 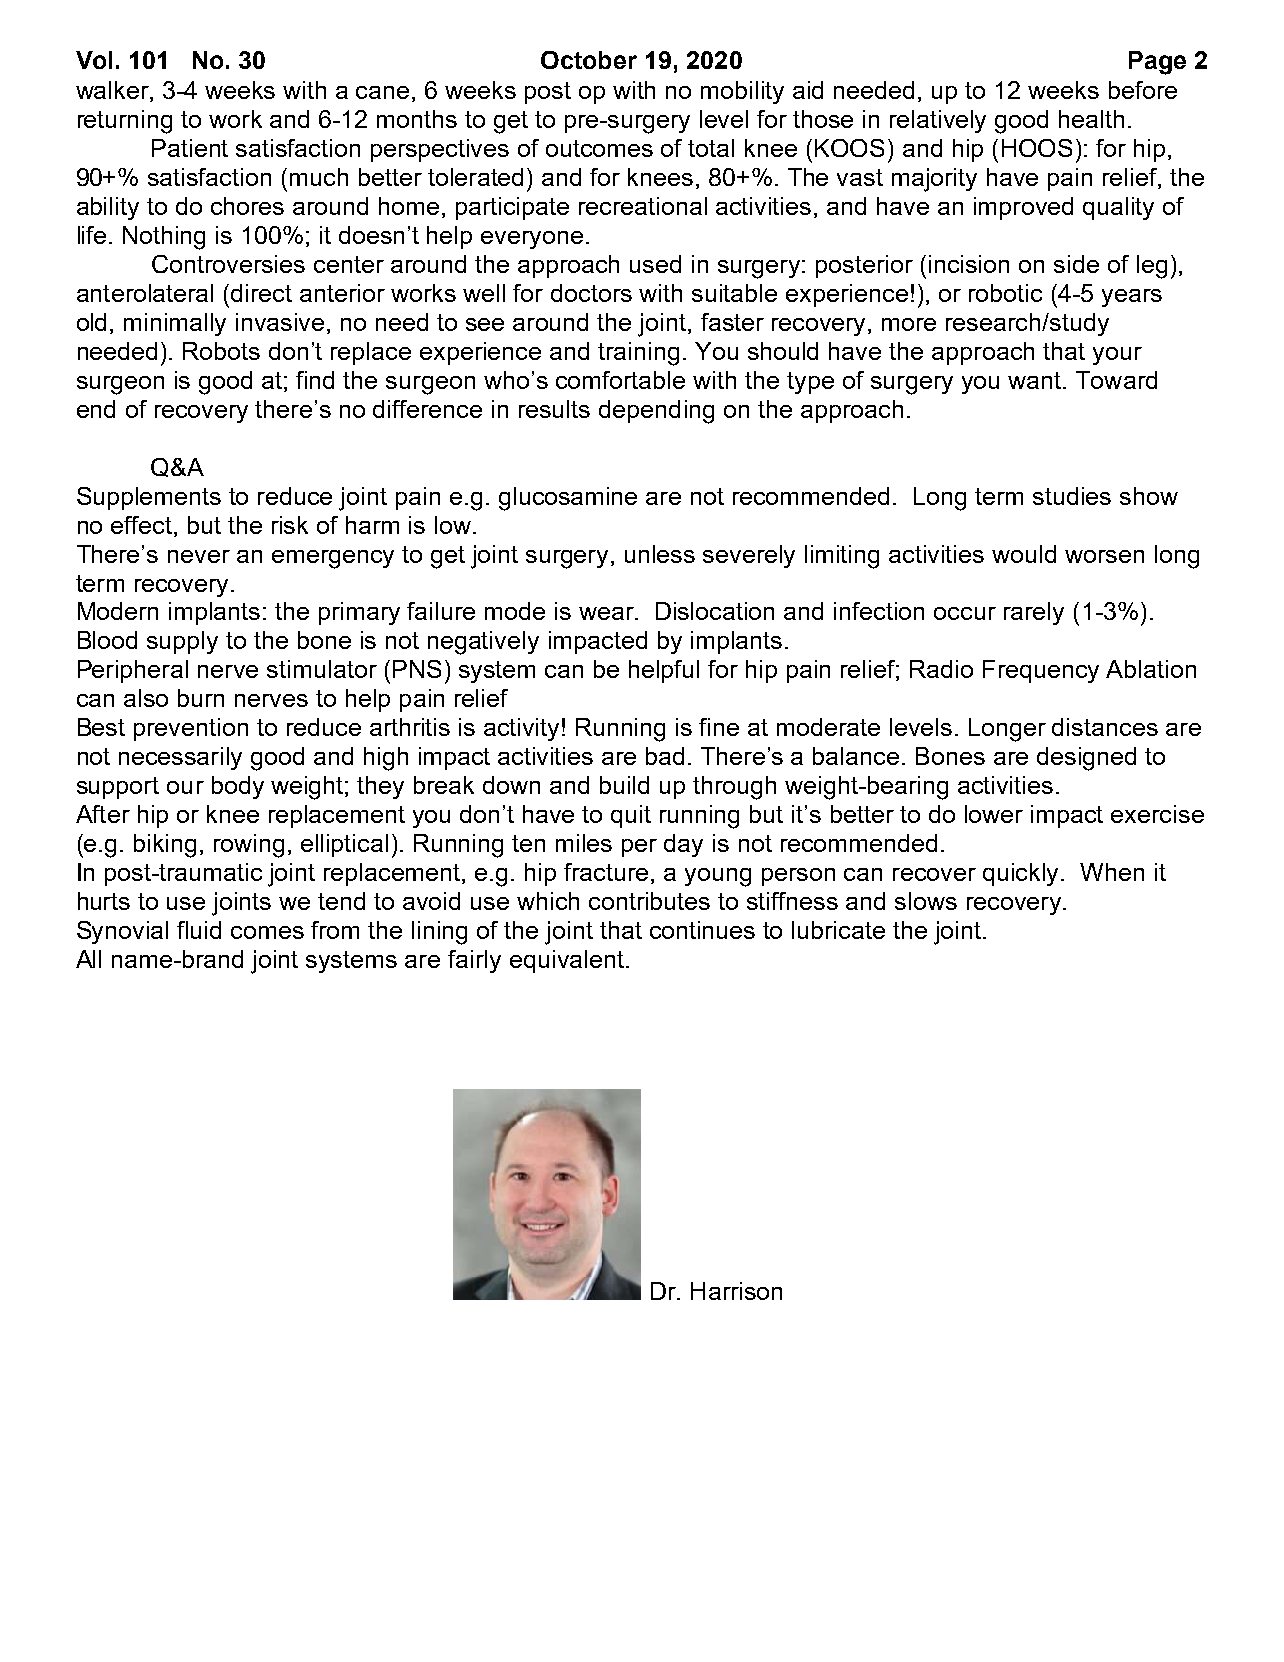 I want to click on quickly, so click(x=1022, y=874).
